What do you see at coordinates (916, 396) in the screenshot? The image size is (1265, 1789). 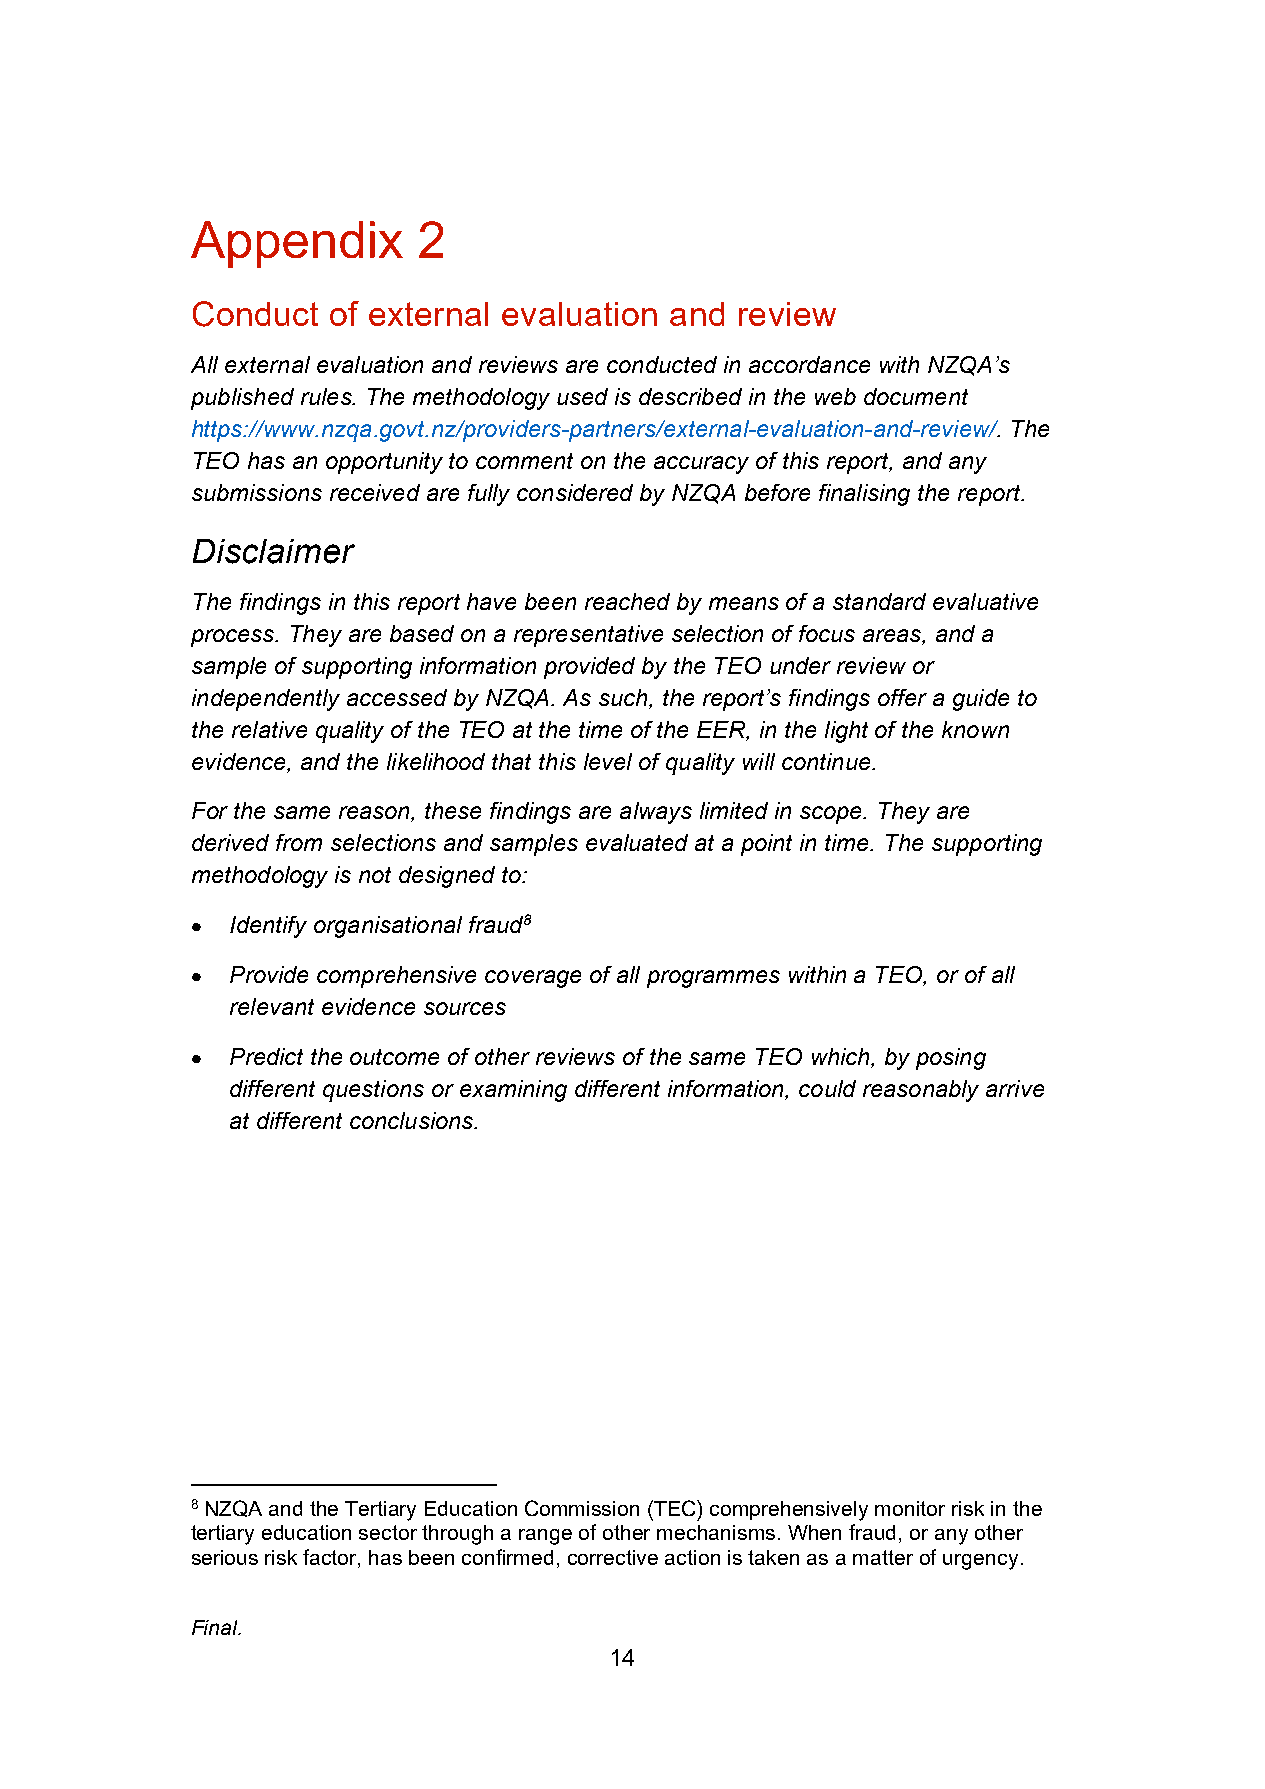 I see `document` at bounding box center [916, 396].
